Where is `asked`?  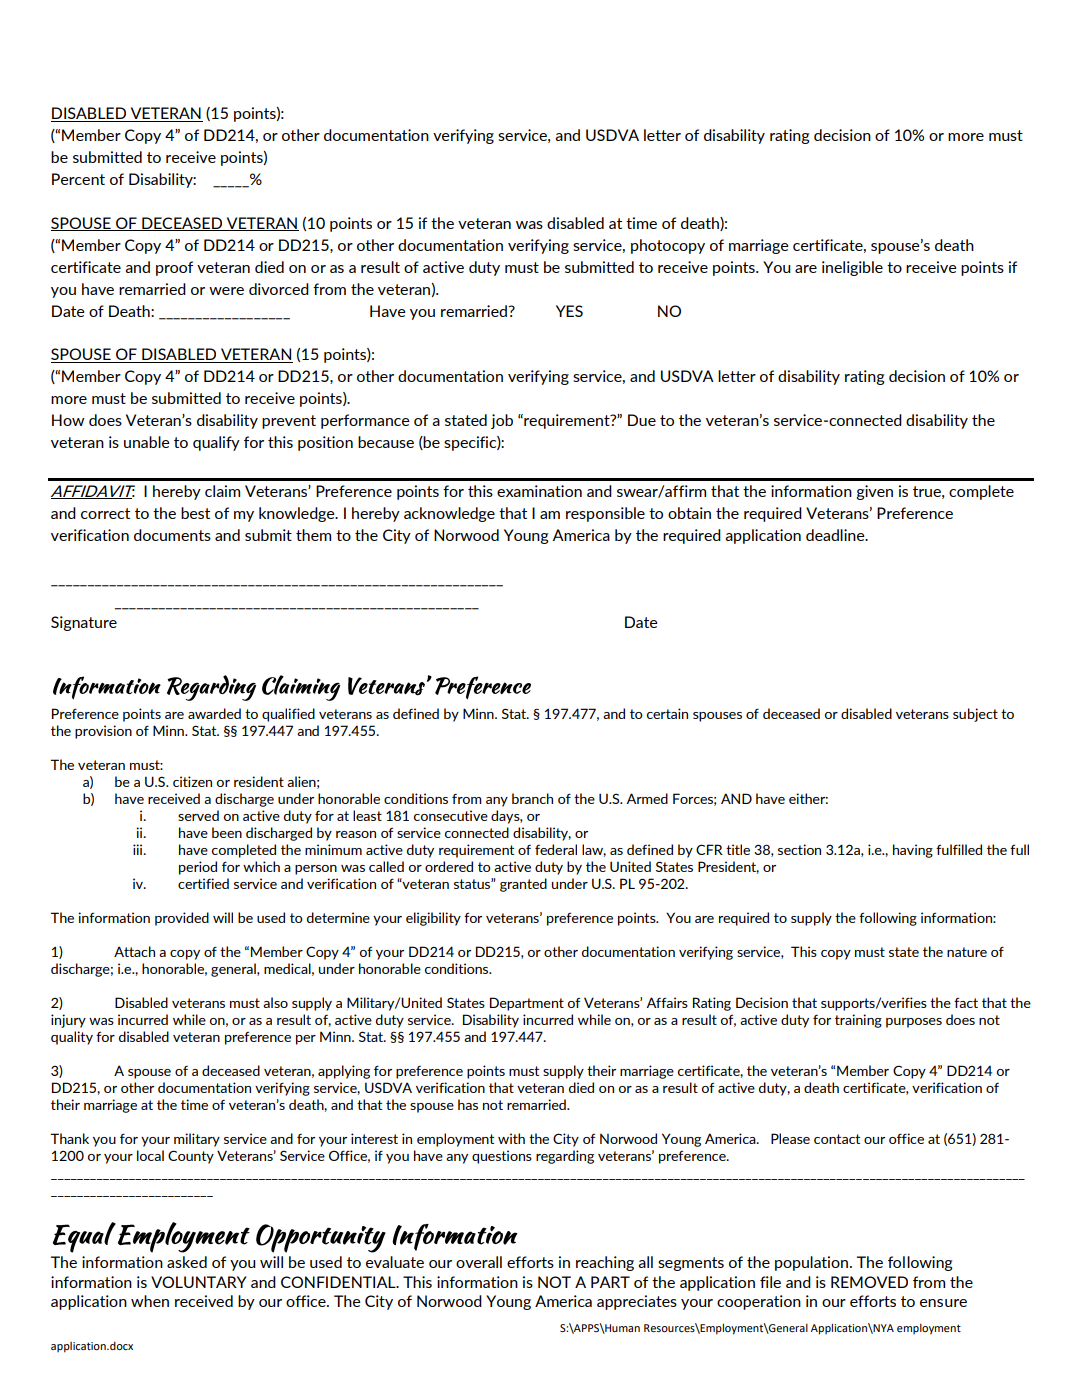
asked is located at coordinates (187, 1262).
